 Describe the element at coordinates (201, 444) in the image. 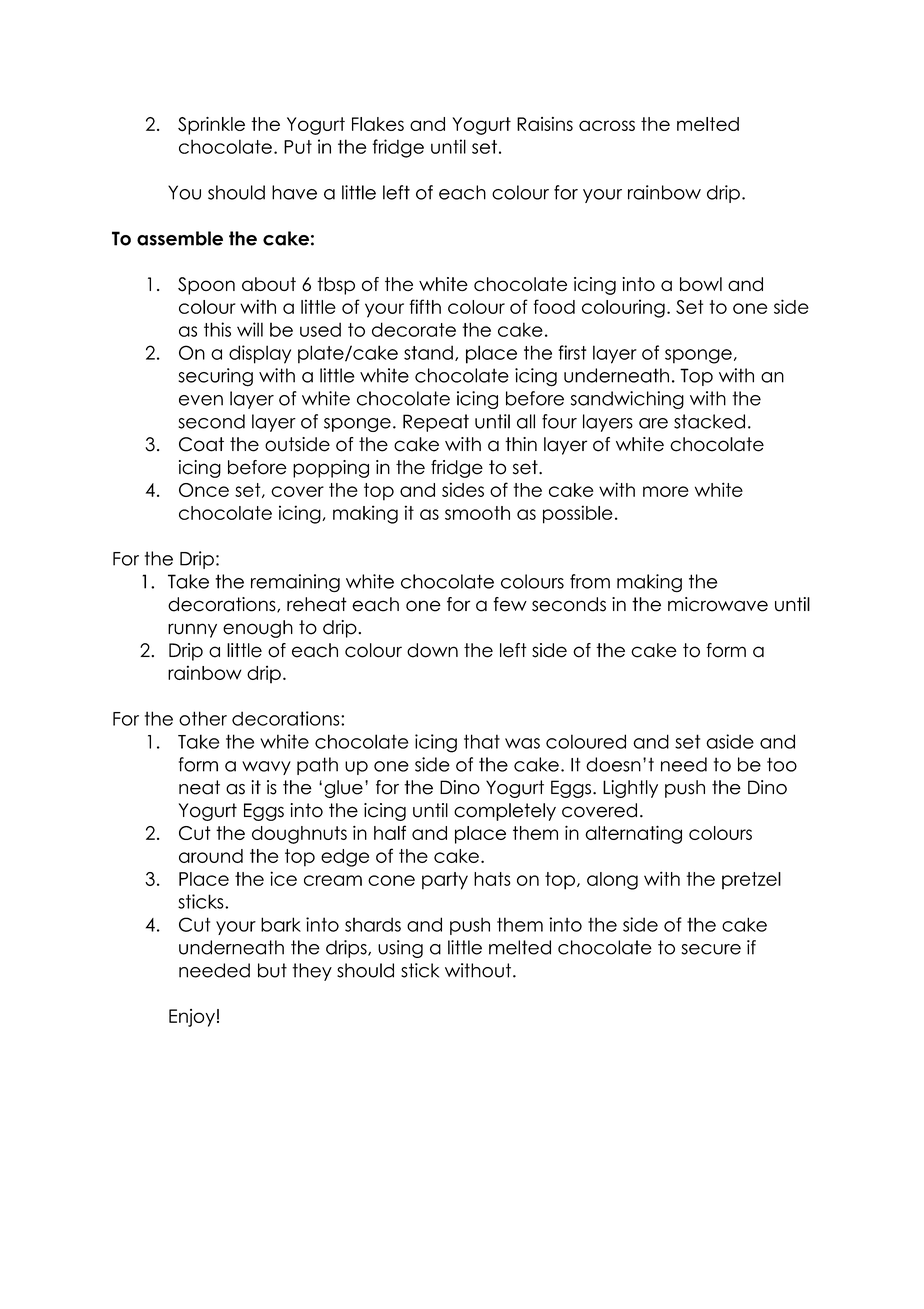

I see `Coat` at that location.
